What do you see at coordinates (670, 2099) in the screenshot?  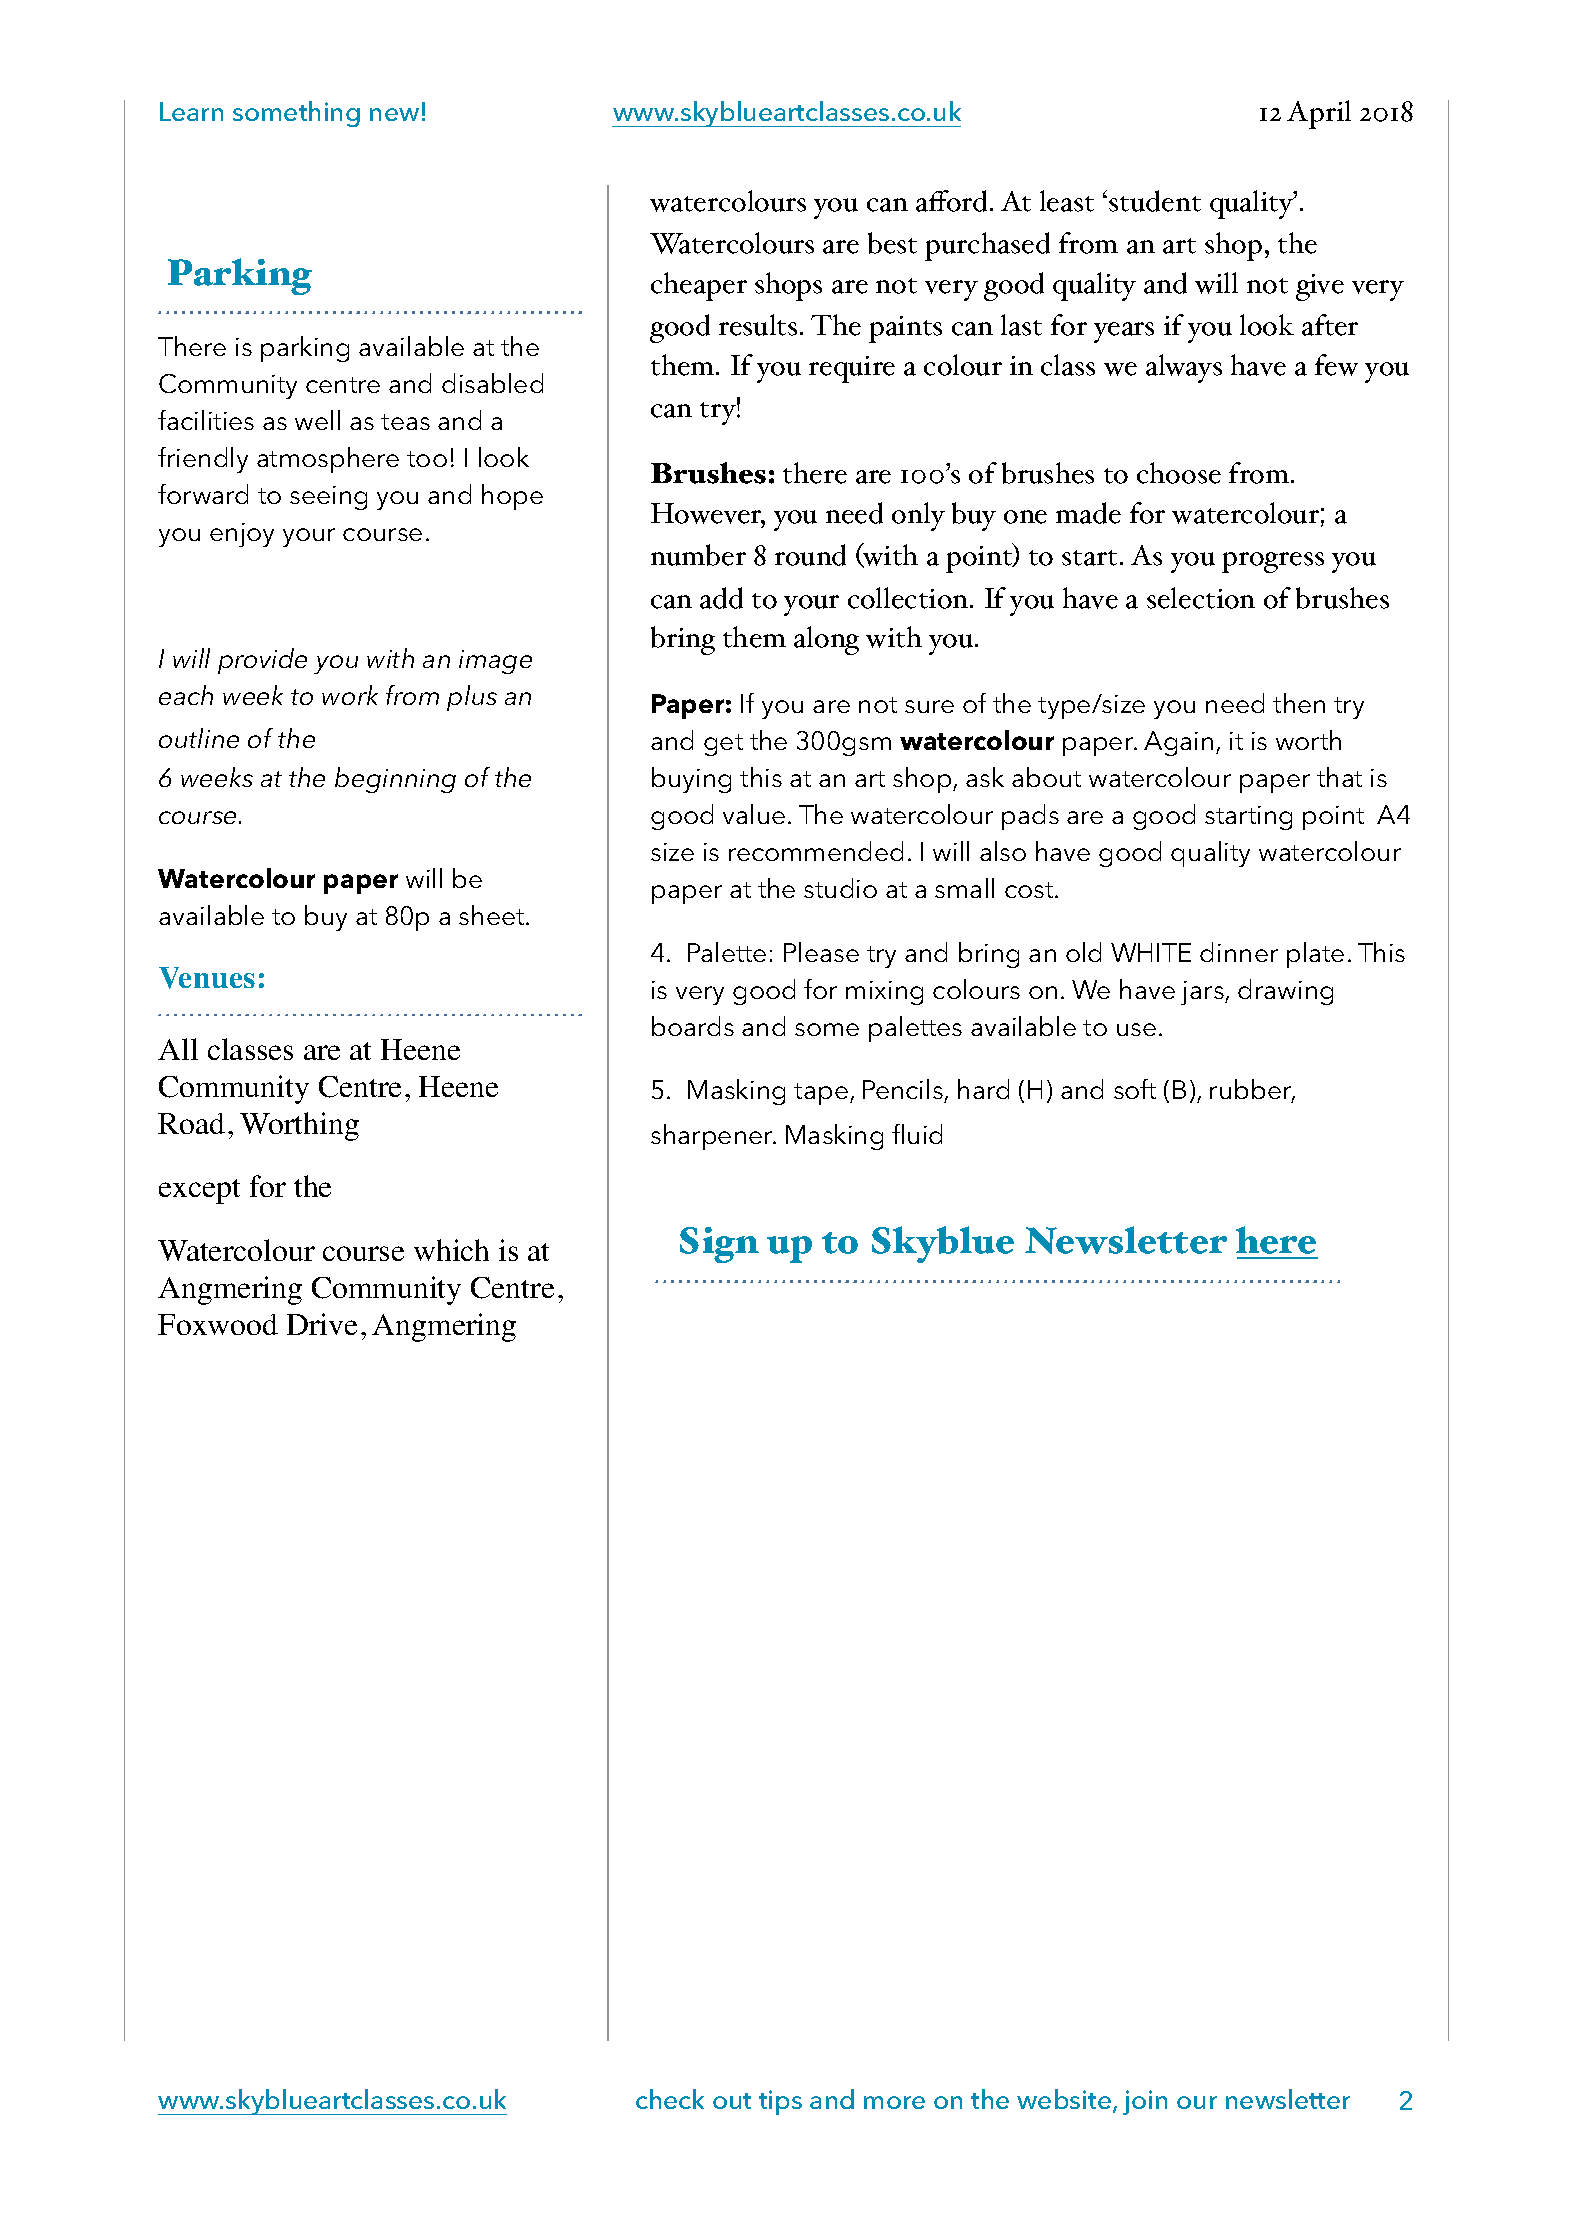 I see `check` at bounding box center [670, 2099].
